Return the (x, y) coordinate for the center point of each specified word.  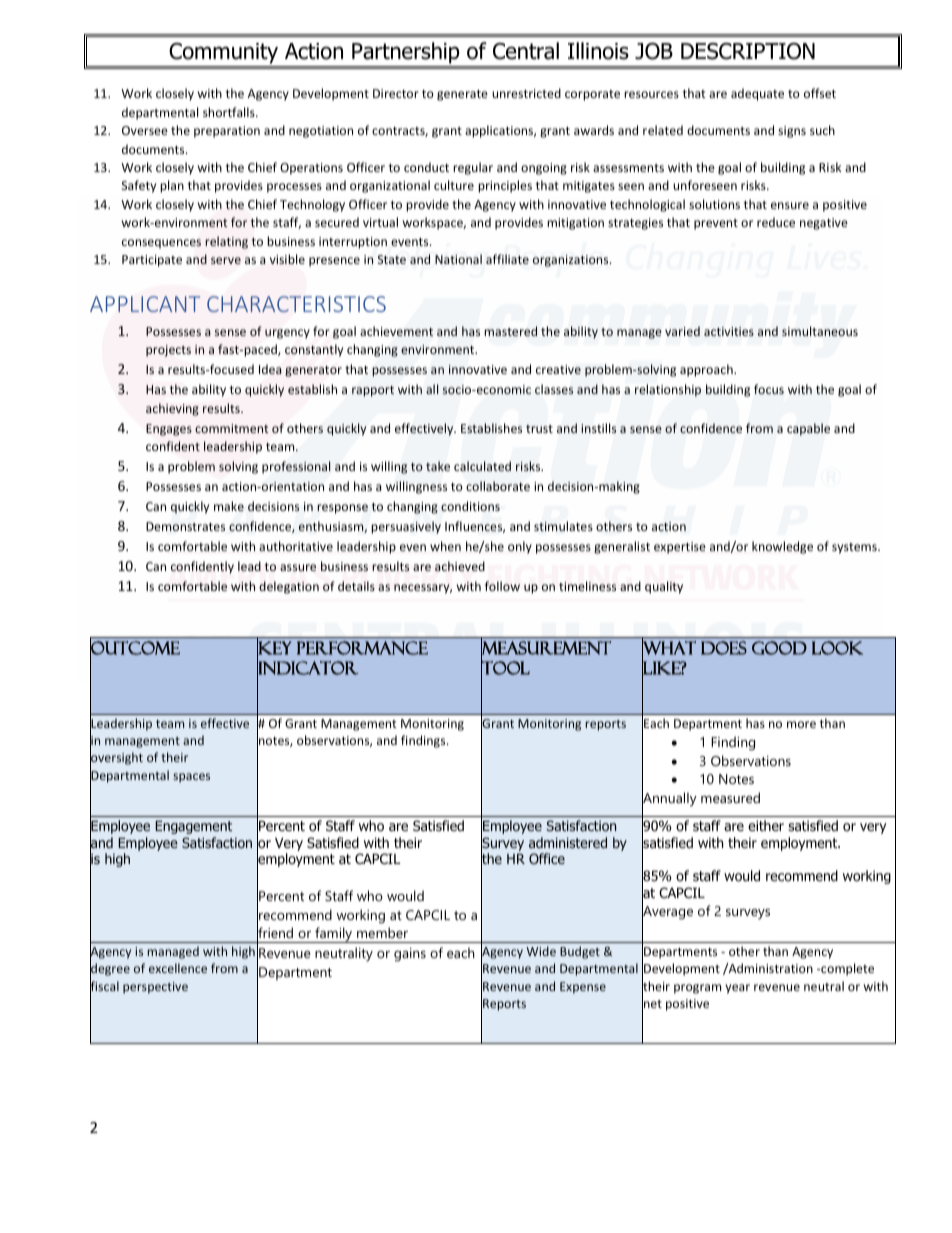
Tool (505, 668)
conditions (470, 506)
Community (223, 53)
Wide (541, 951)
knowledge (782, 547)
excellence (178, 968)
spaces (191, 778)
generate (462, 95)
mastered (511, 331)
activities (729, 331)
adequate (757, 94)
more (801, 724)
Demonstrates (185, 526)
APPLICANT (145, 304)
